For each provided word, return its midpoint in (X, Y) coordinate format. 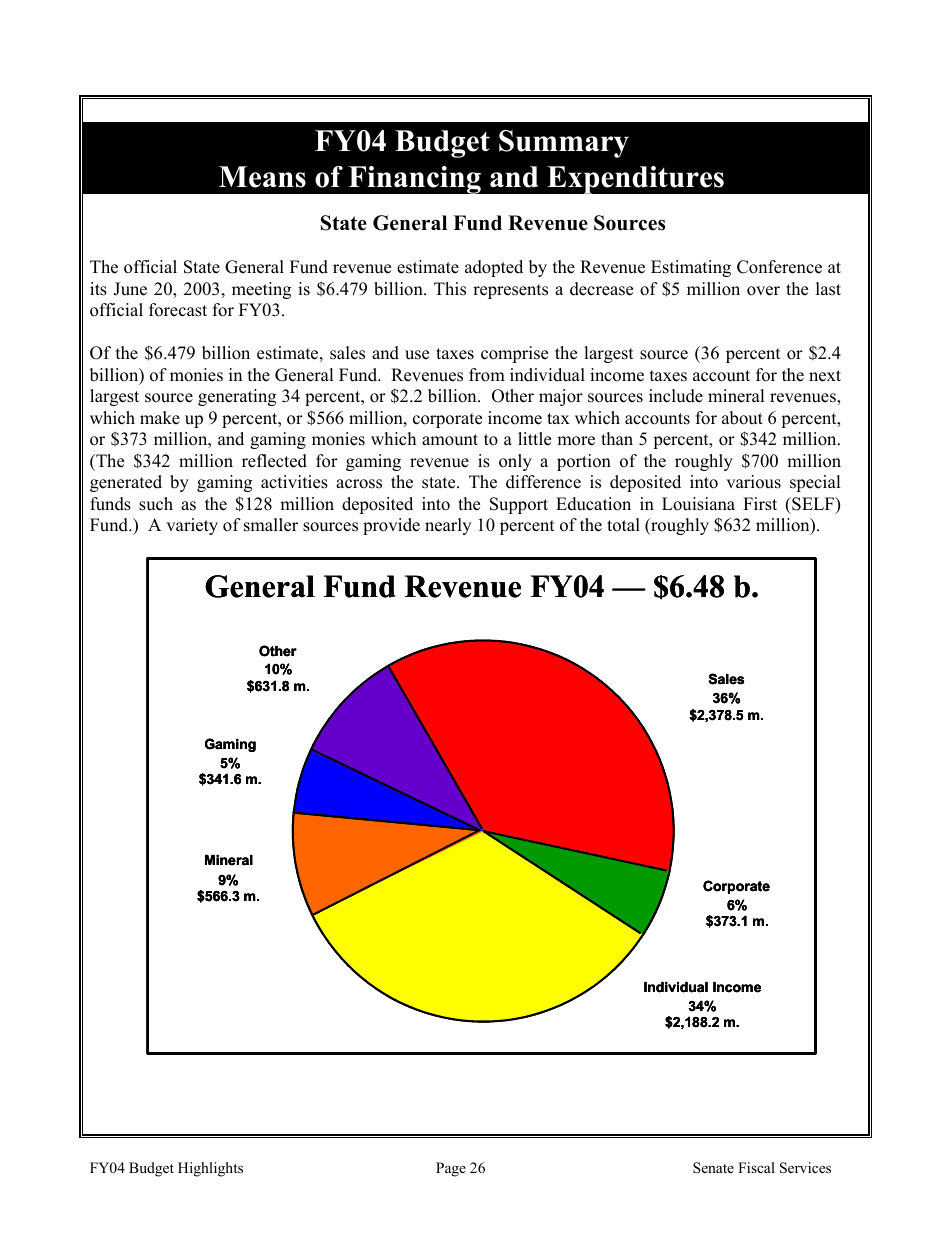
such (156, 504)
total (623, 525)
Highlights (210, 1169)
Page (451, 1169)
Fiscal (756, 1167)
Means (262, 177)
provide (391, 526)
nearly (448, 526)
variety (192, 526)
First (760, 504)
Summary (564, 144)
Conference (779, 267)
